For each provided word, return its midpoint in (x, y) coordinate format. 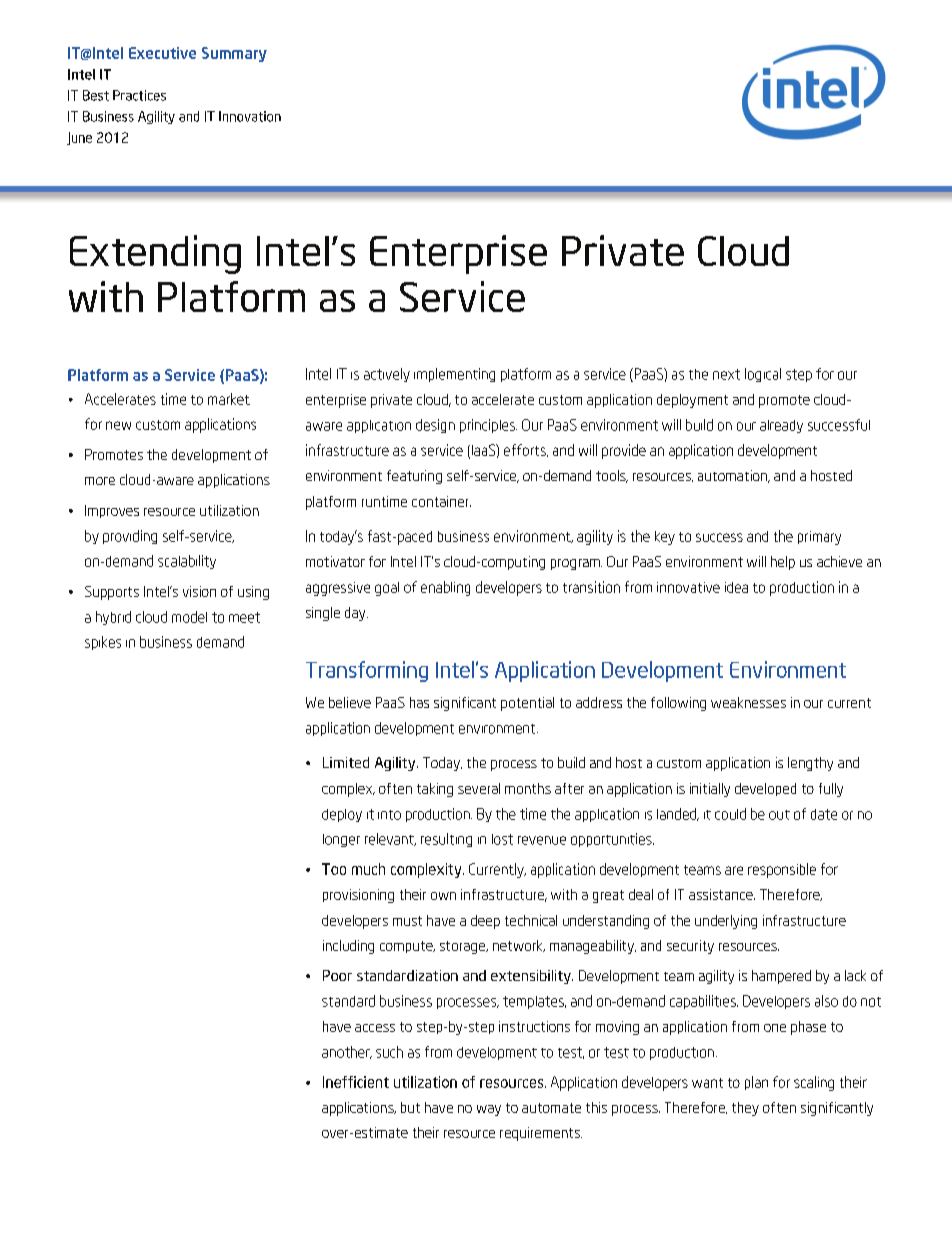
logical (763, 375)
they (745, 1109)
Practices (139, 95)
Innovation (250, 116)
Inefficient (356, 1082)
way (489, 1110)
